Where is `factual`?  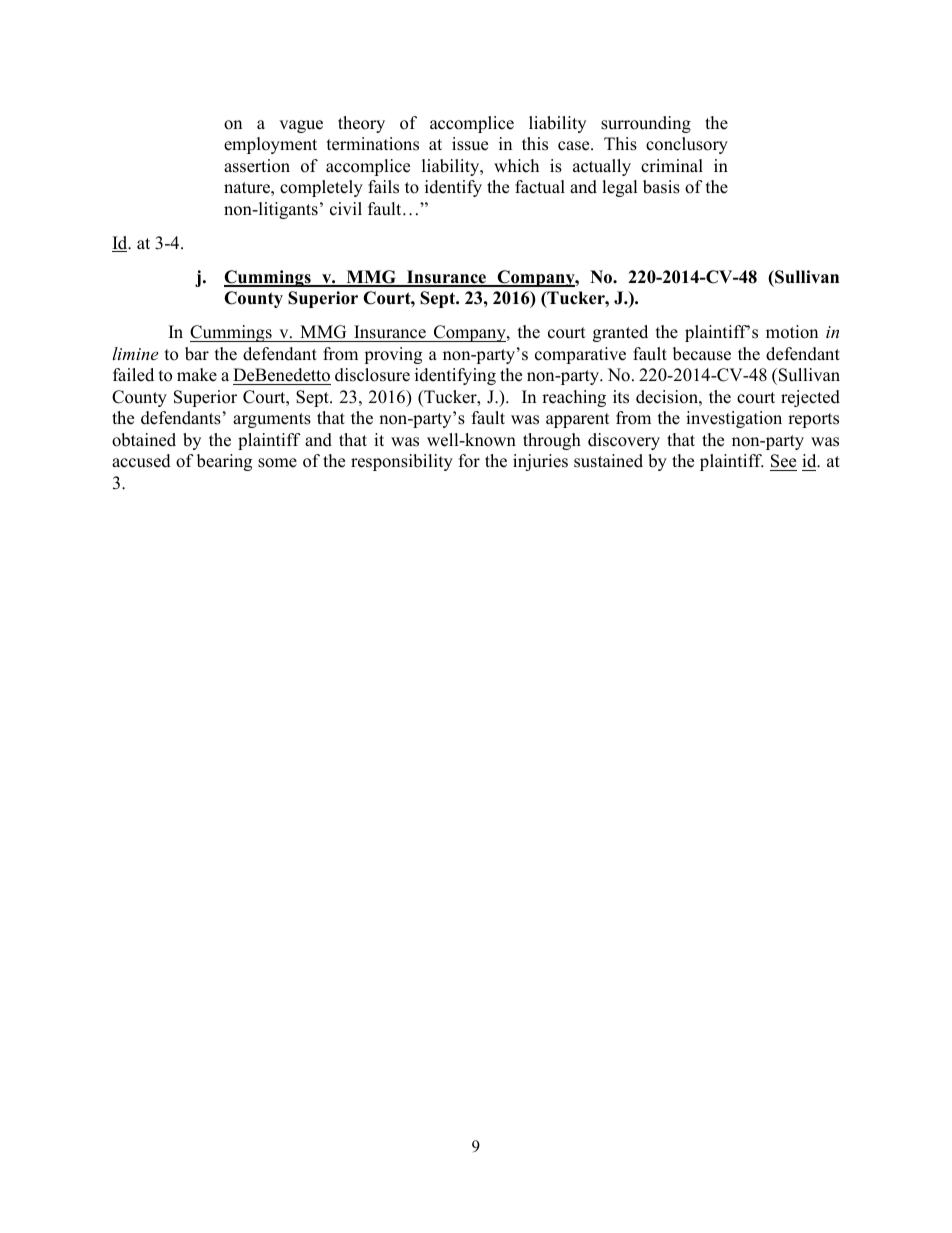 factual is located at coordinates (540, 187).
